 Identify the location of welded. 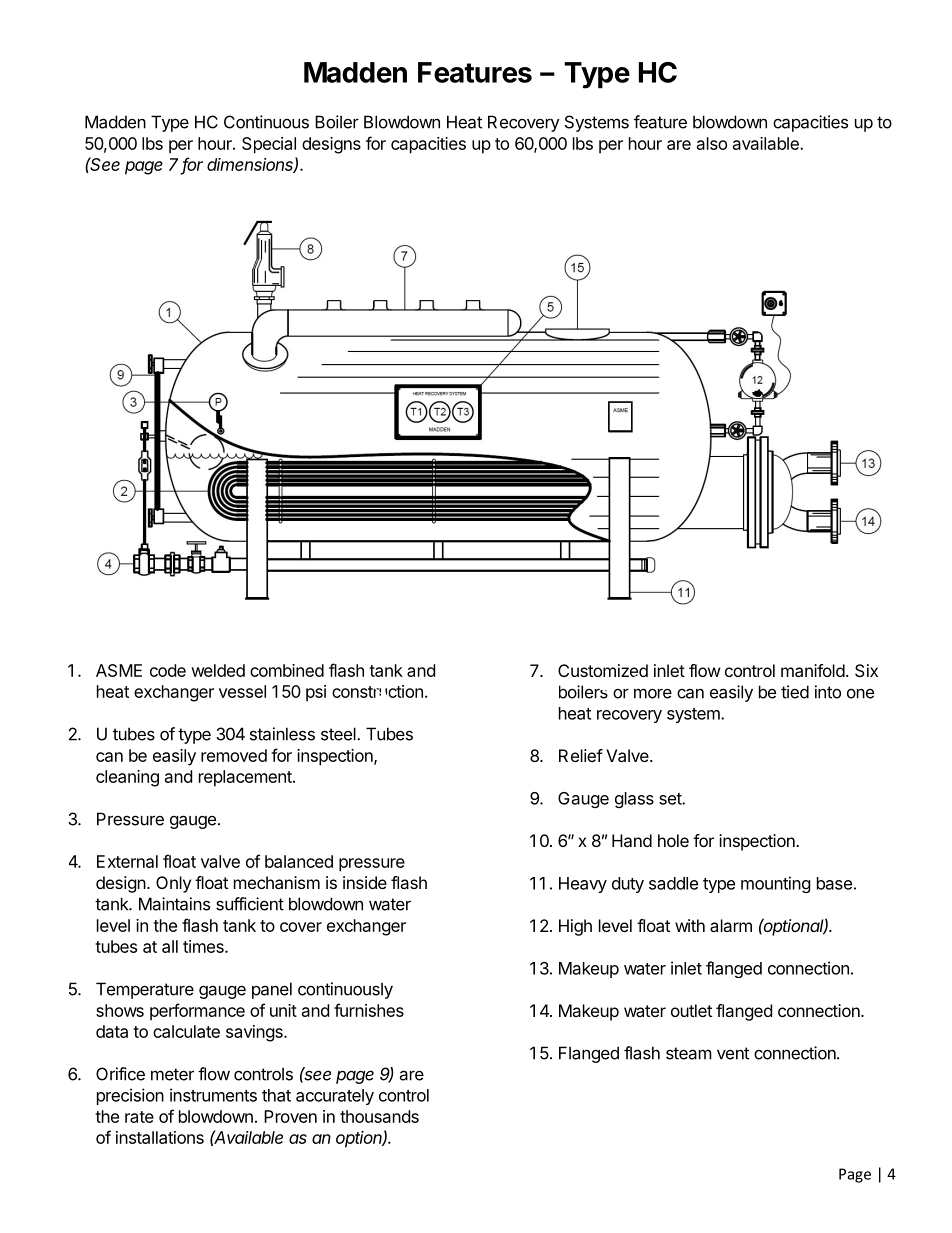
(218, 670).
